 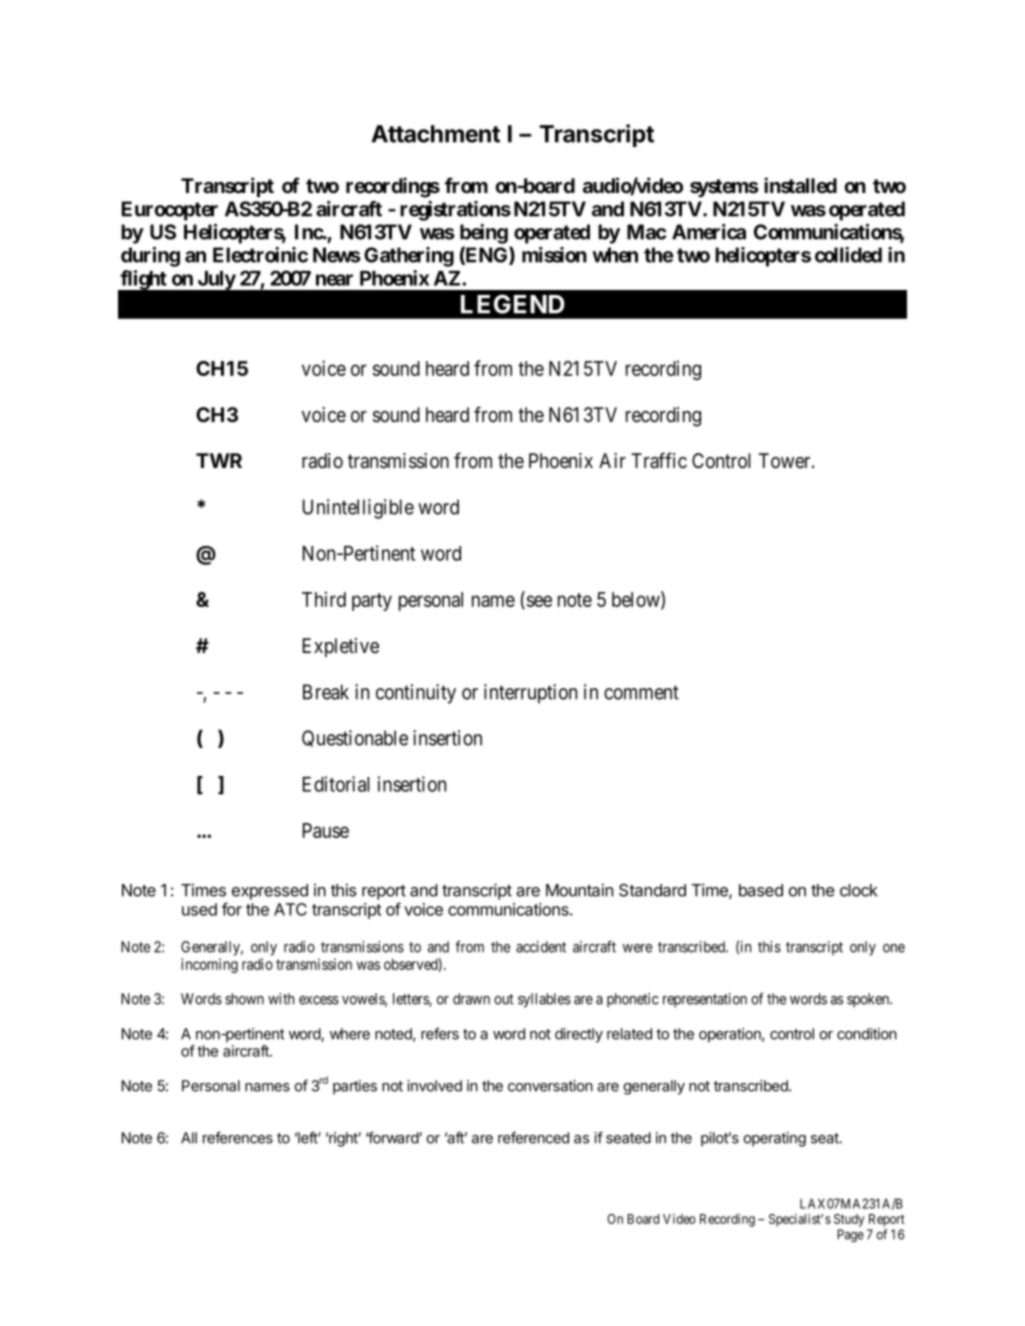 I want to click on references, so click(x=238, y=1137).
